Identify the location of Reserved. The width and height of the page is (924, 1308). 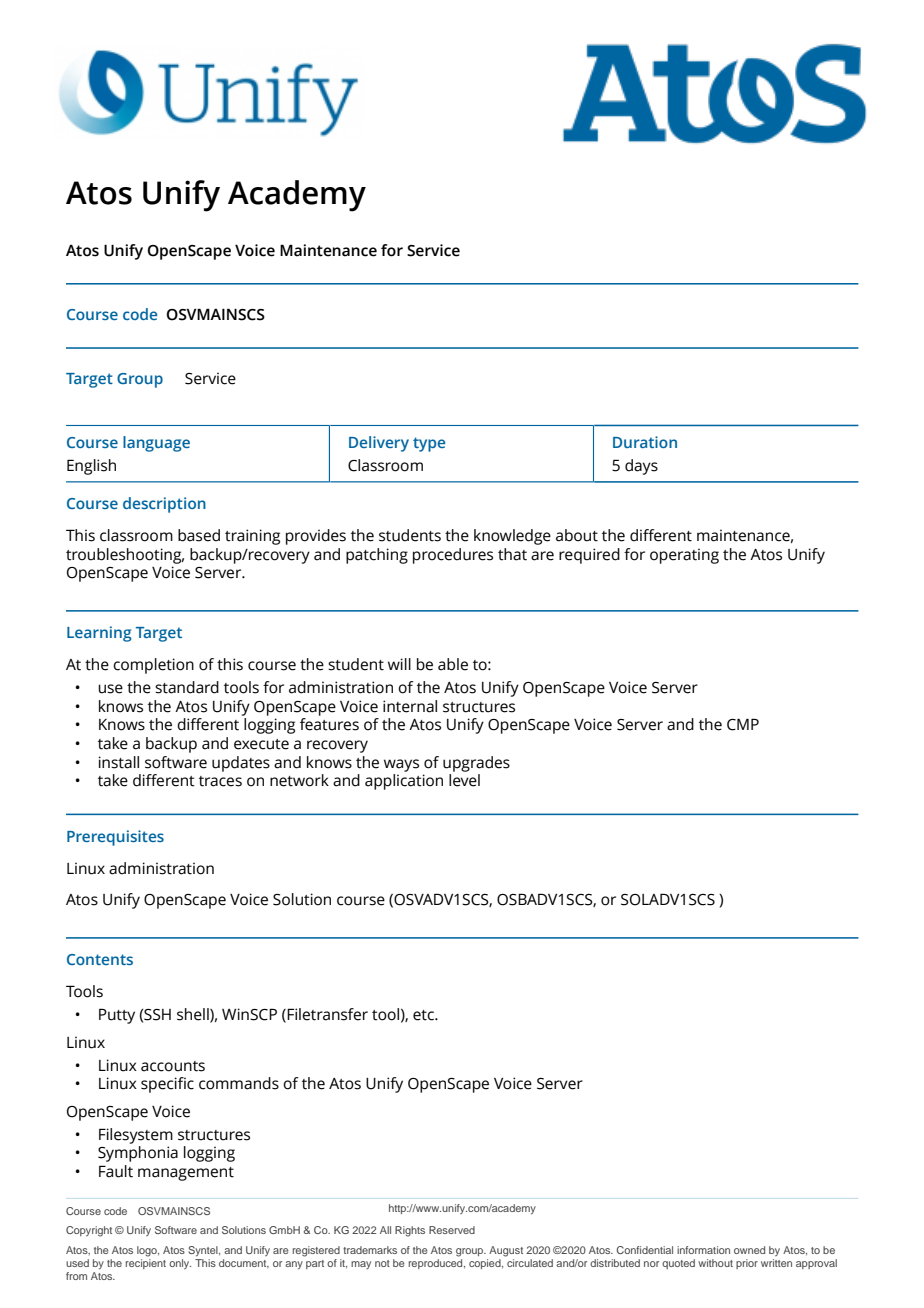
(452, 1230).
